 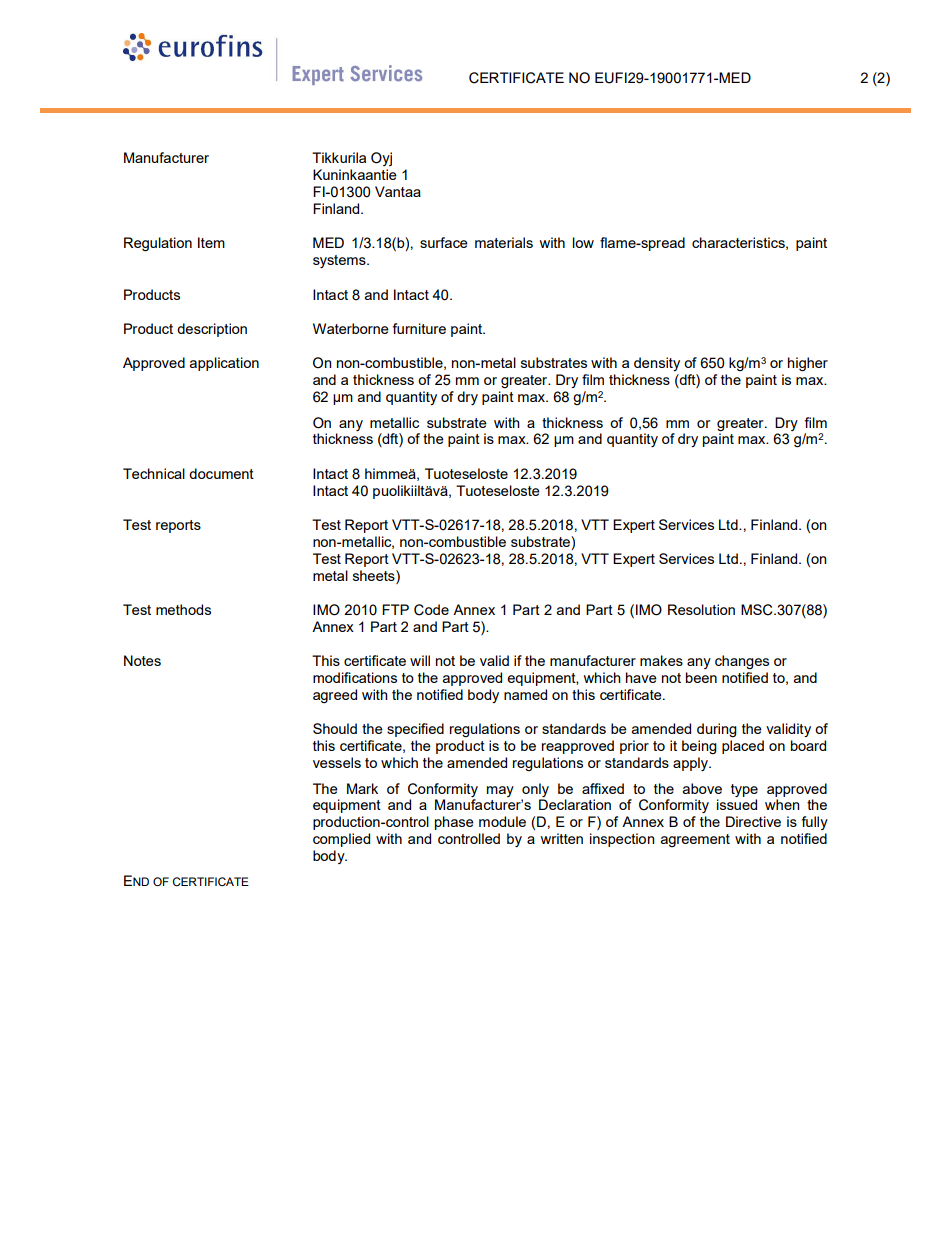 What do you see at coordinates (742, 662) in the screenshot?
I see `changes` at bounding box center [742, 662].
